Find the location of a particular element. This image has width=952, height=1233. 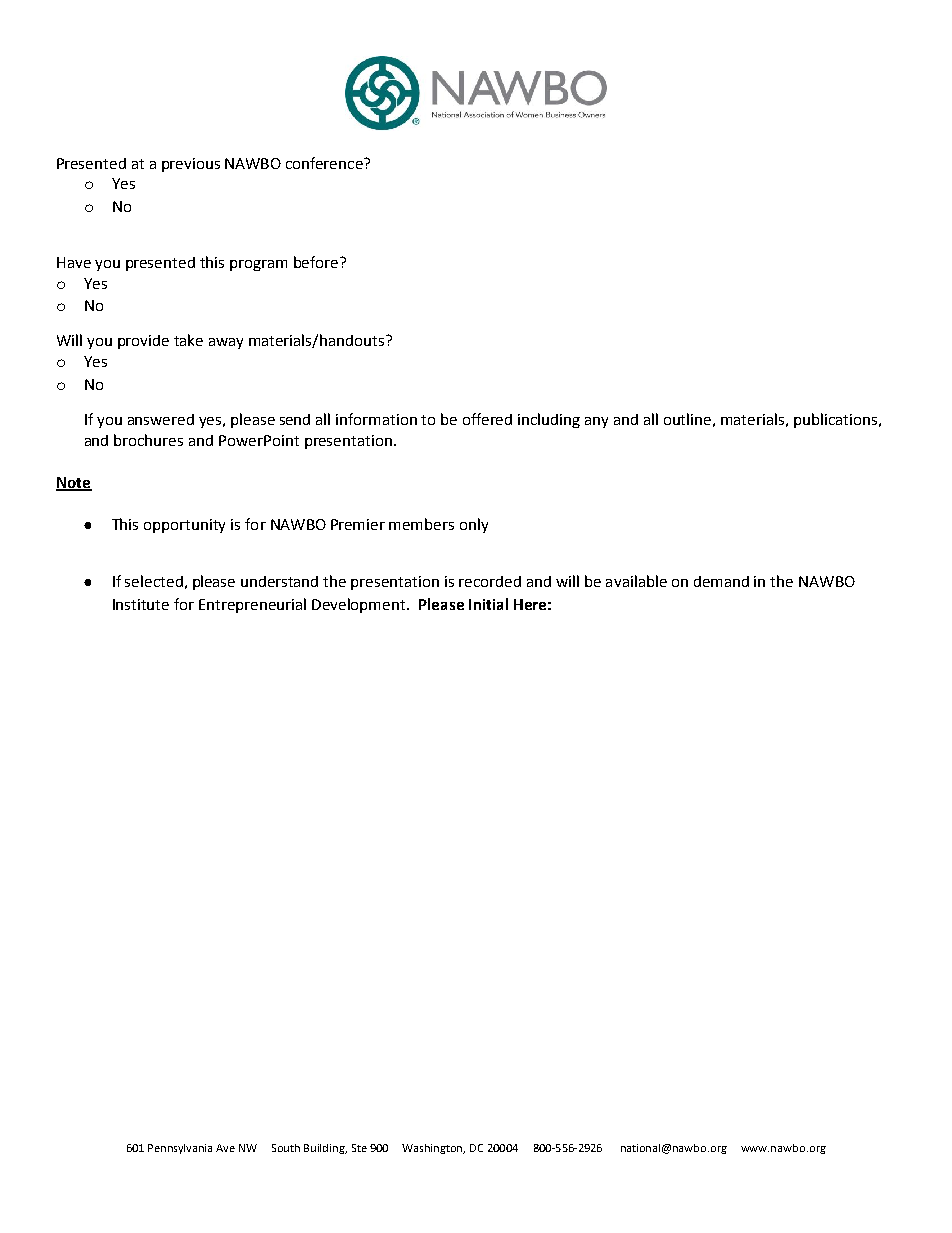

Washington is located at coordinates (433, 1149).
